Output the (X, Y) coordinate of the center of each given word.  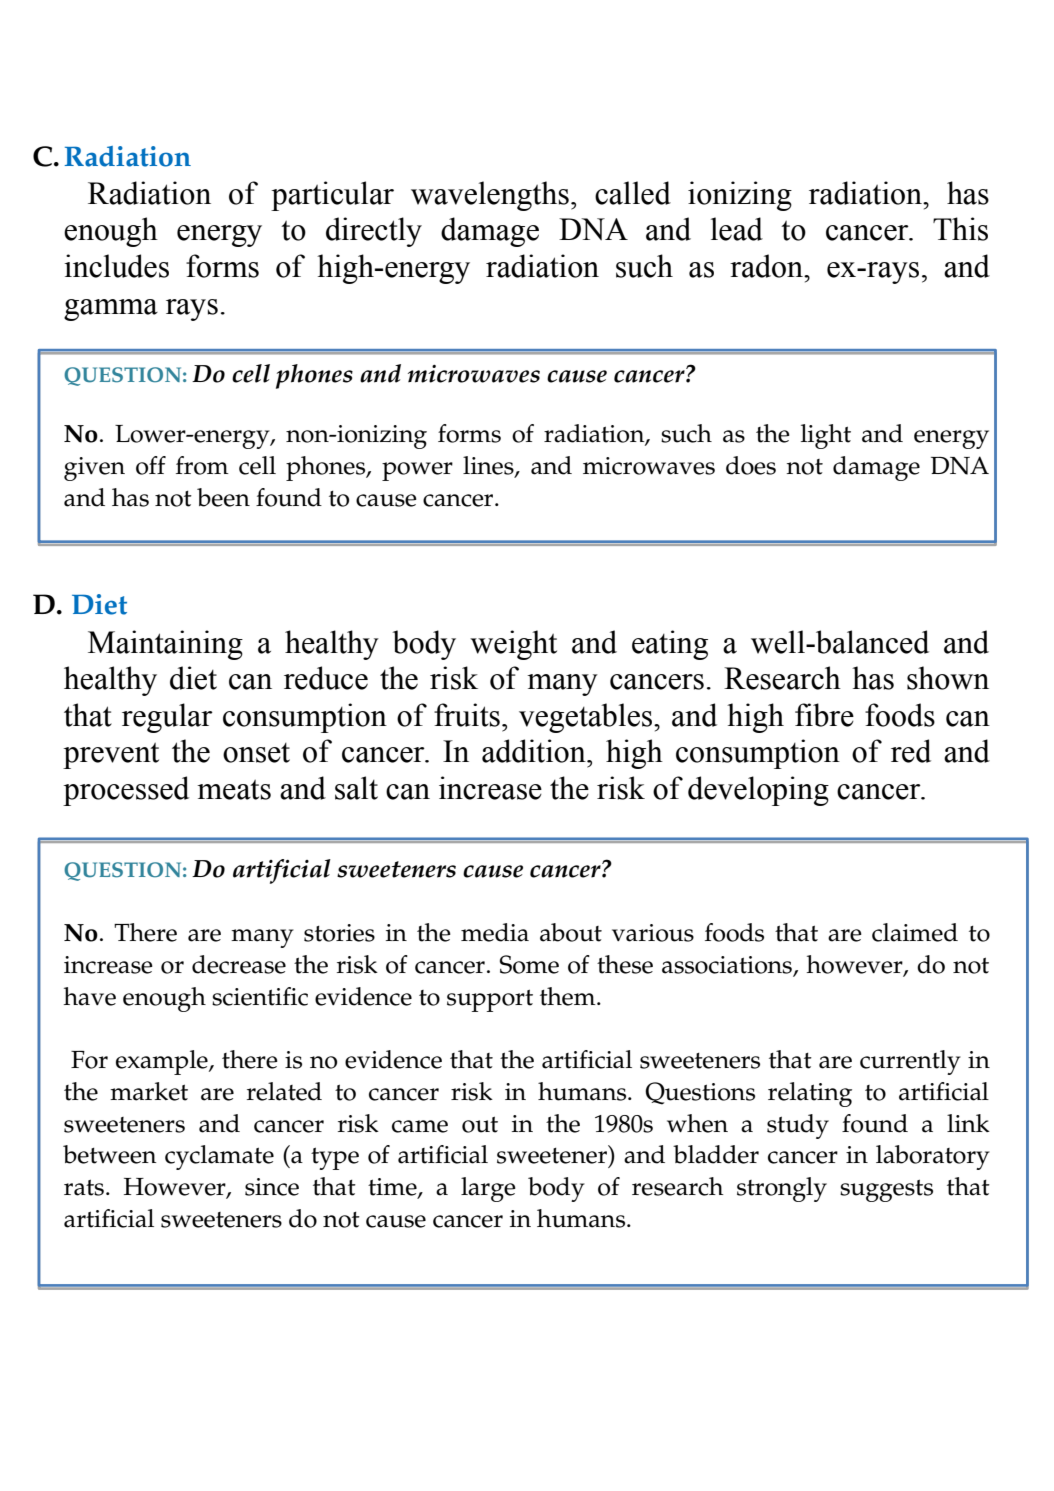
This (960, 229)
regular (167, 718)
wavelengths (490, 196)
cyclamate (219, 1157)
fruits (467, 715)
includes (116, 266)
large (488, 1189)
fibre (824, 715)
